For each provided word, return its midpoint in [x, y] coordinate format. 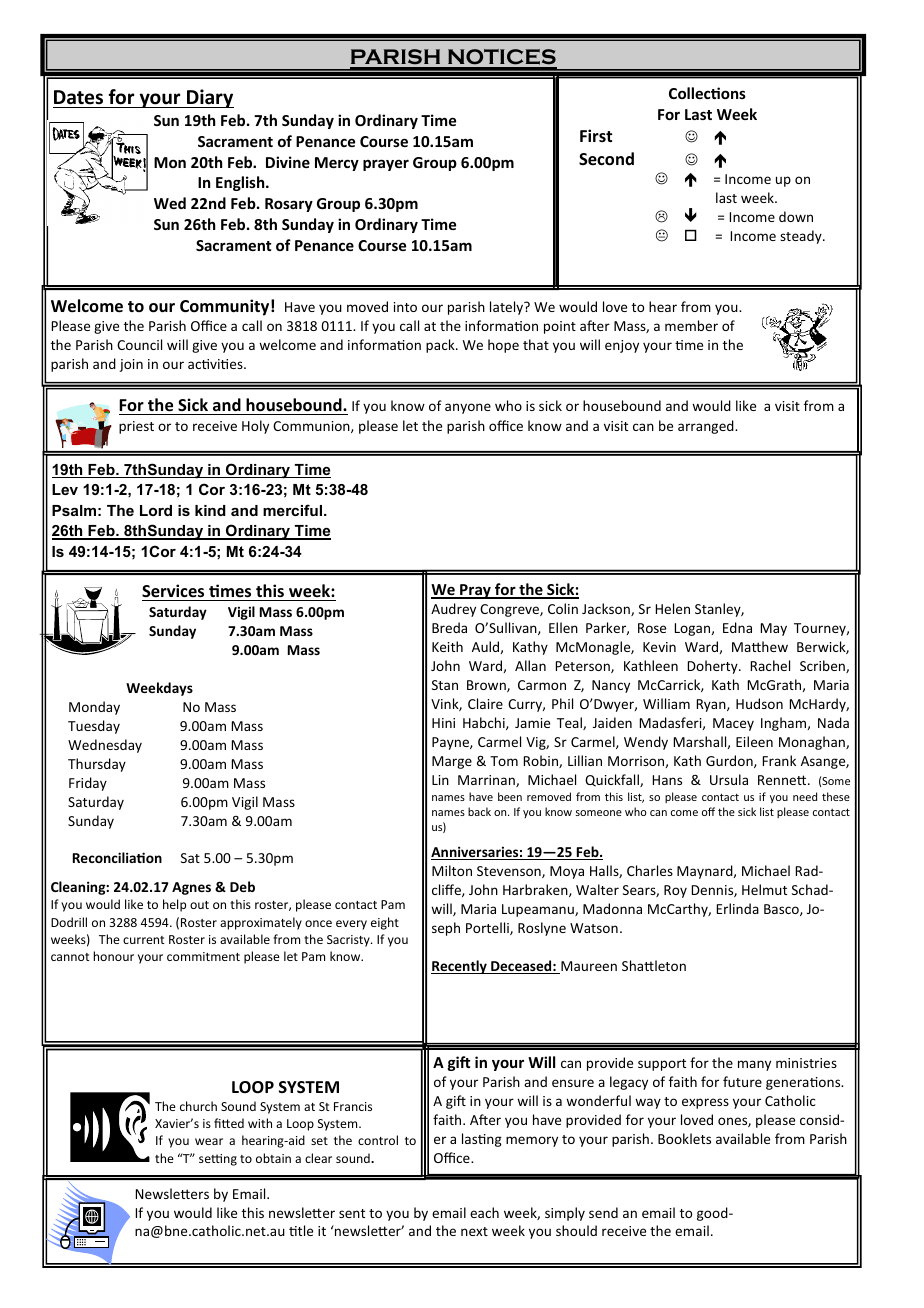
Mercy [337, 164]
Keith [447, 646]
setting [218, 1160]
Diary [209, 98]
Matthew [760, 646]
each [484, 1212]
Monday [94, 708]
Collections [707, 93]
